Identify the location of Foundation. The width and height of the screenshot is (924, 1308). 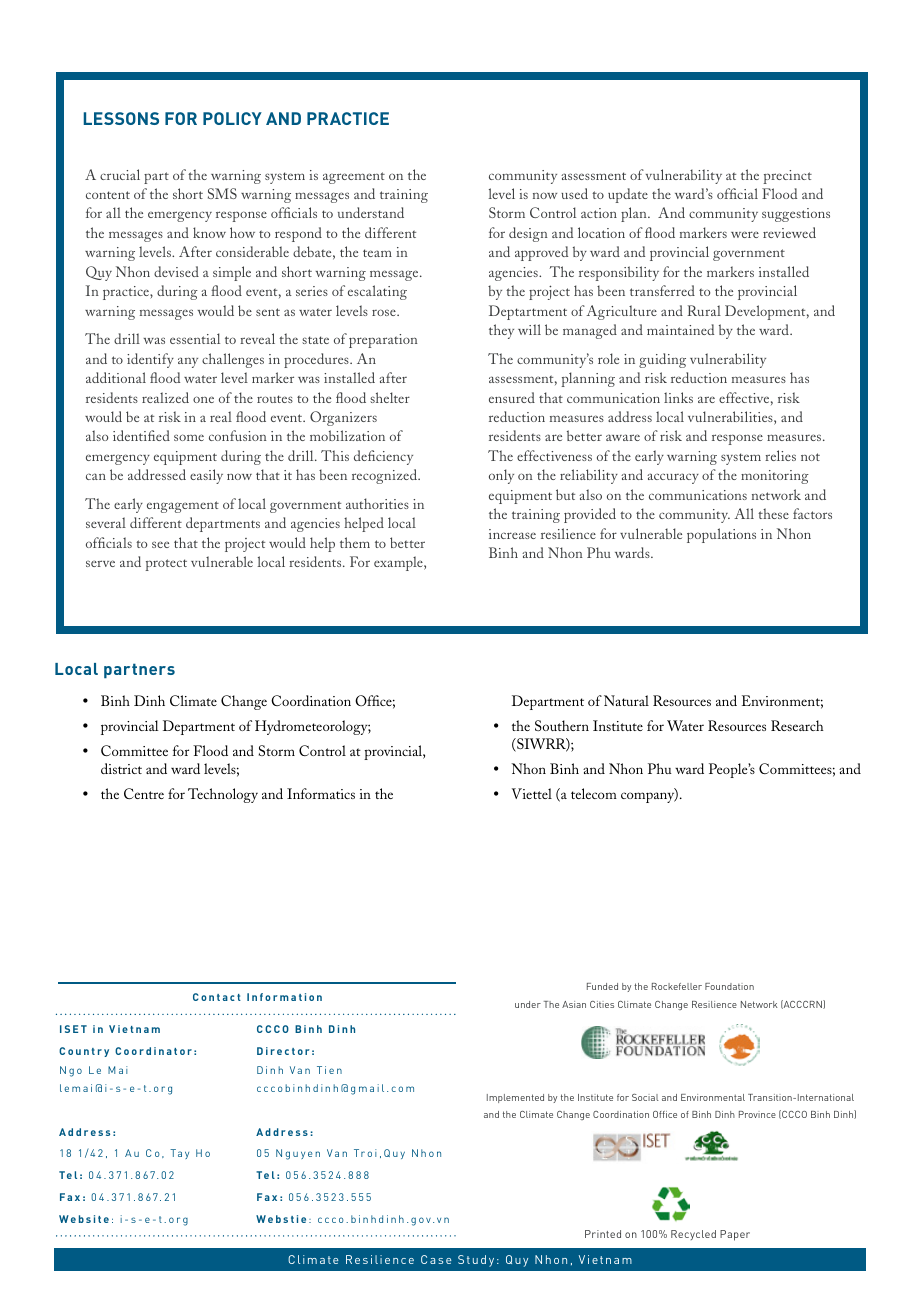
(729, 986).
